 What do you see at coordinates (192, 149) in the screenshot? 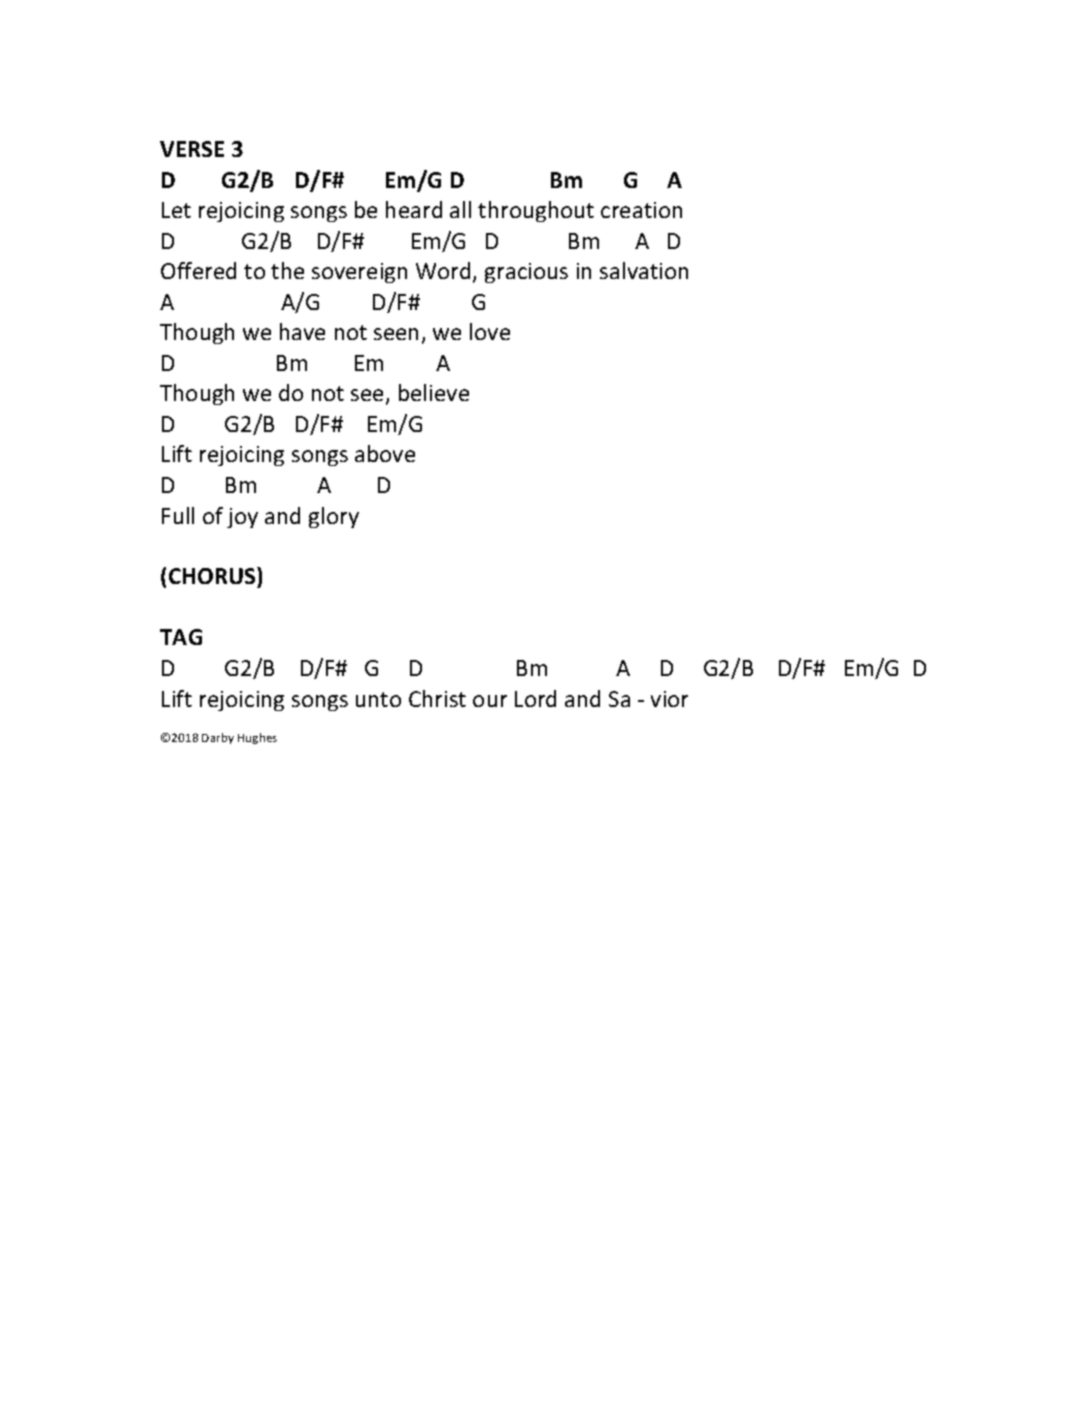
I see `VERSE` at bounding box center [192, 149].
